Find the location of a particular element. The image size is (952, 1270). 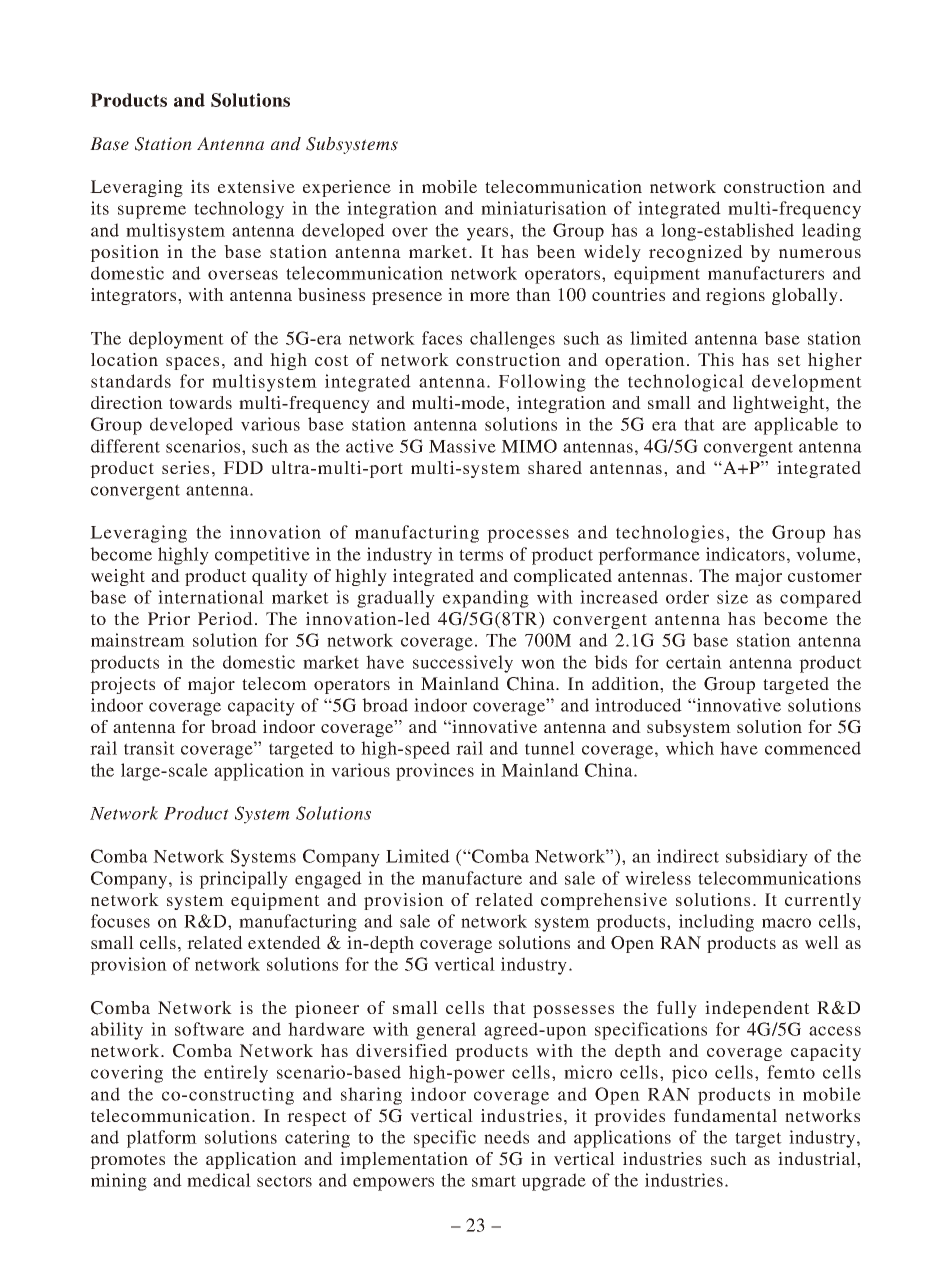

principally is located at coordinates (243, 880).
